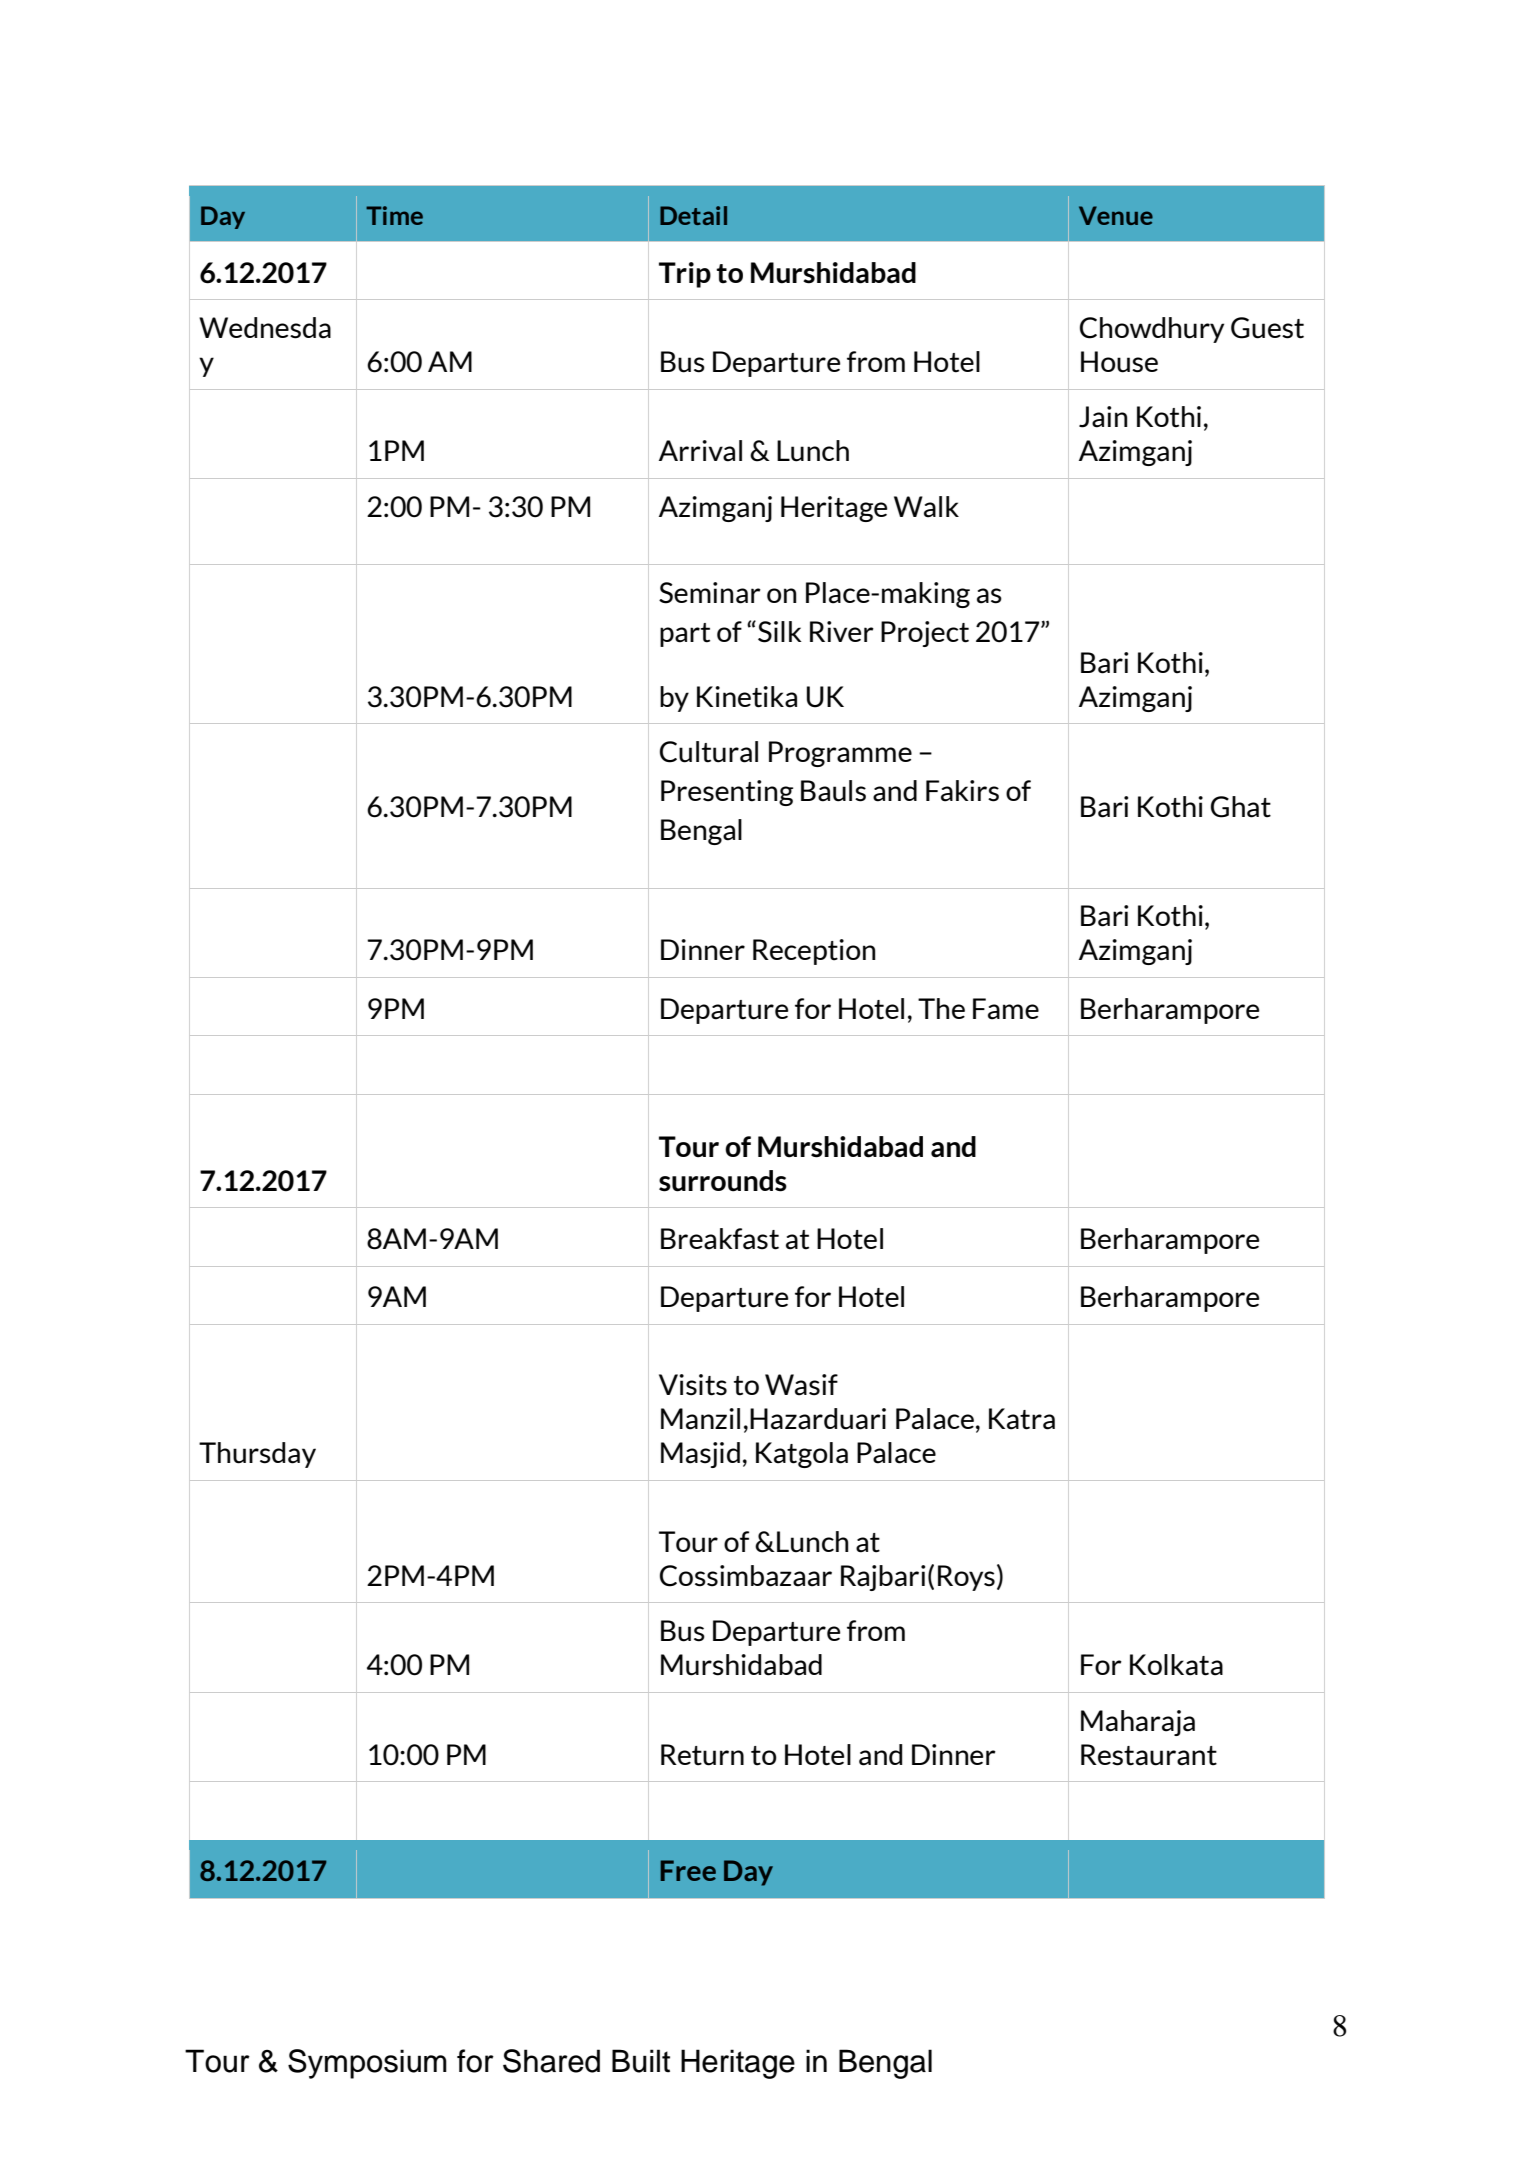  I want to click on Masjid, so click(700, 1455).
